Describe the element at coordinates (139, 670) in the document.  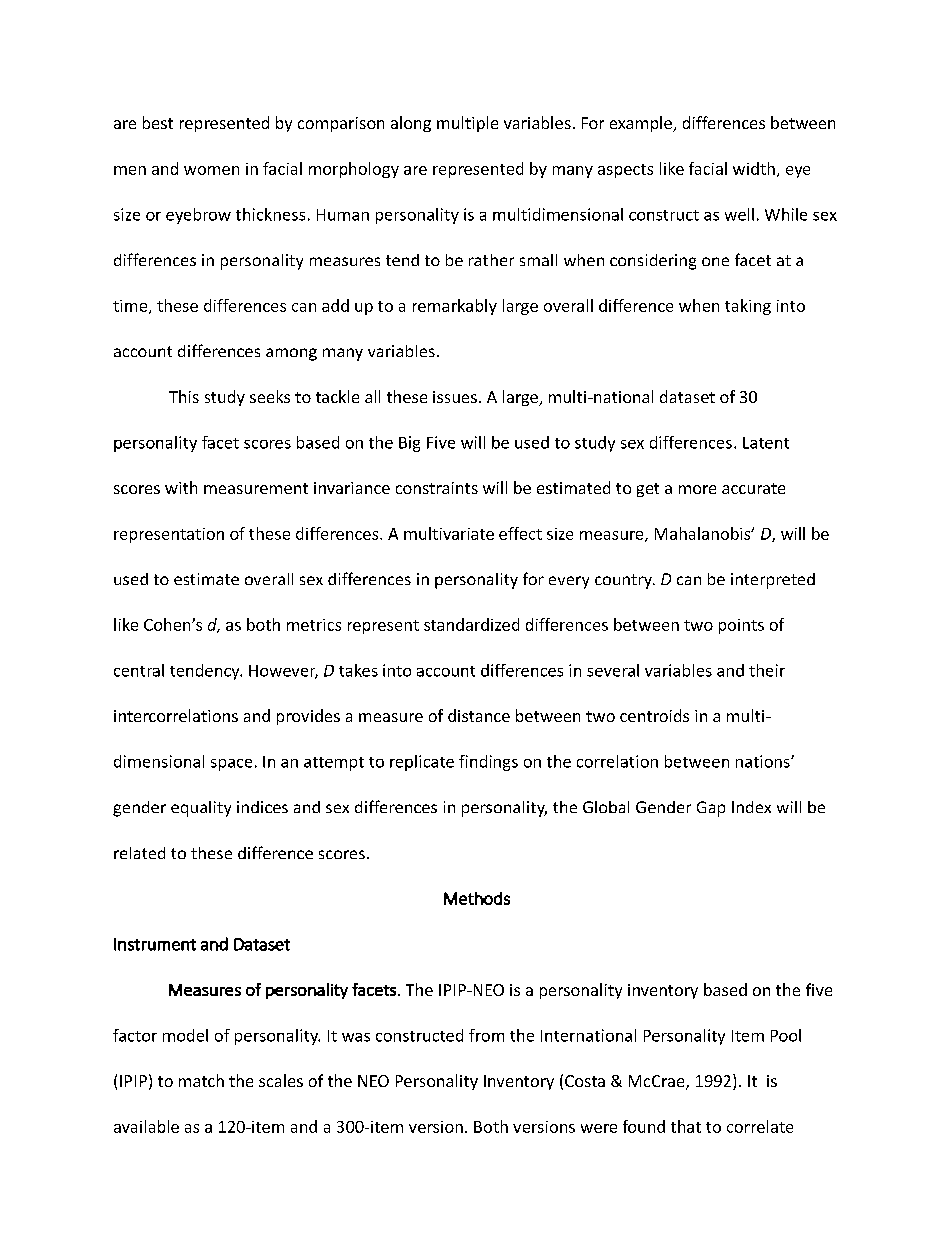
I see `central` at that location.
